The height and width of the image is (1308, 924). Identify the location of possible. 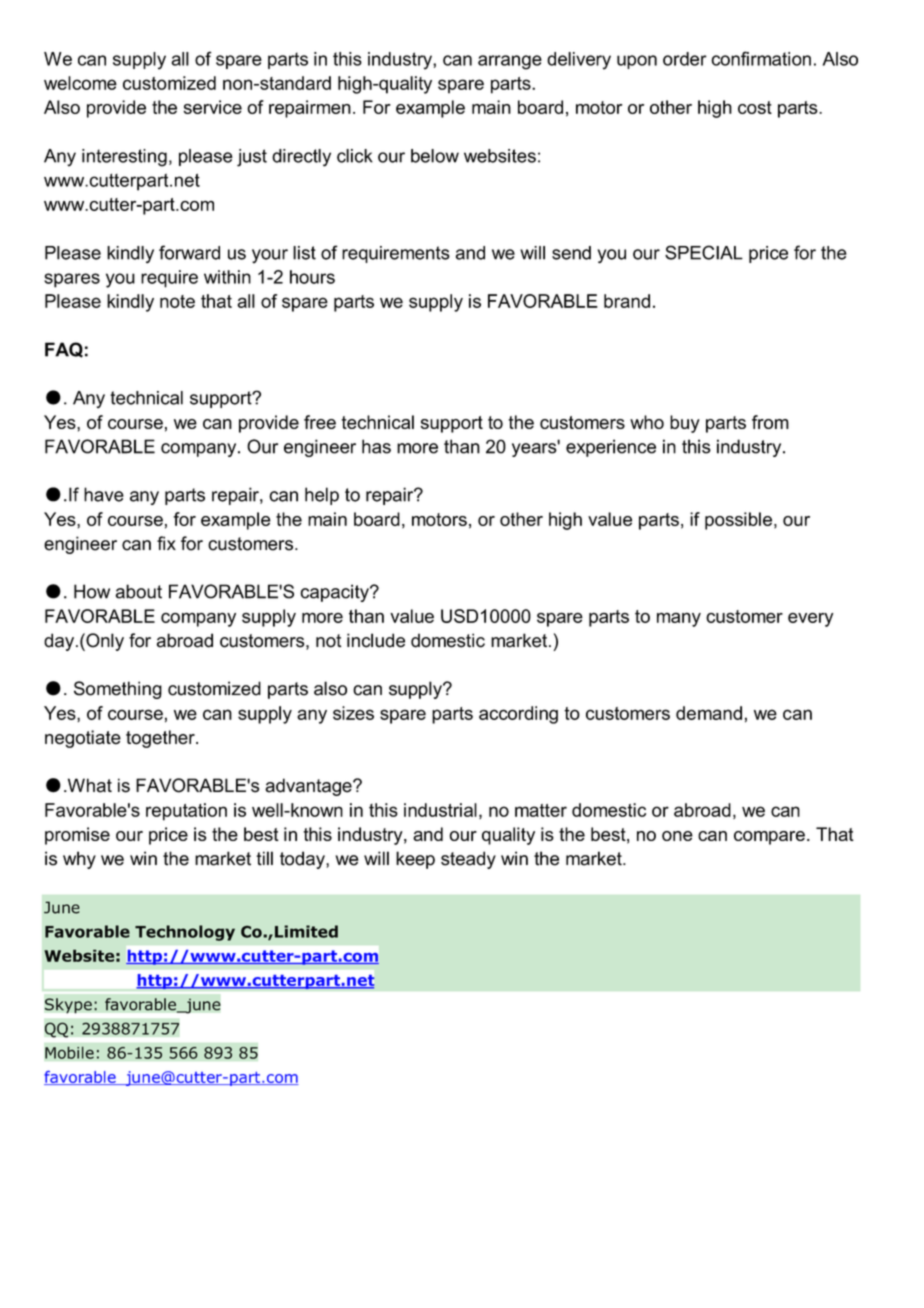
(738, 521).
